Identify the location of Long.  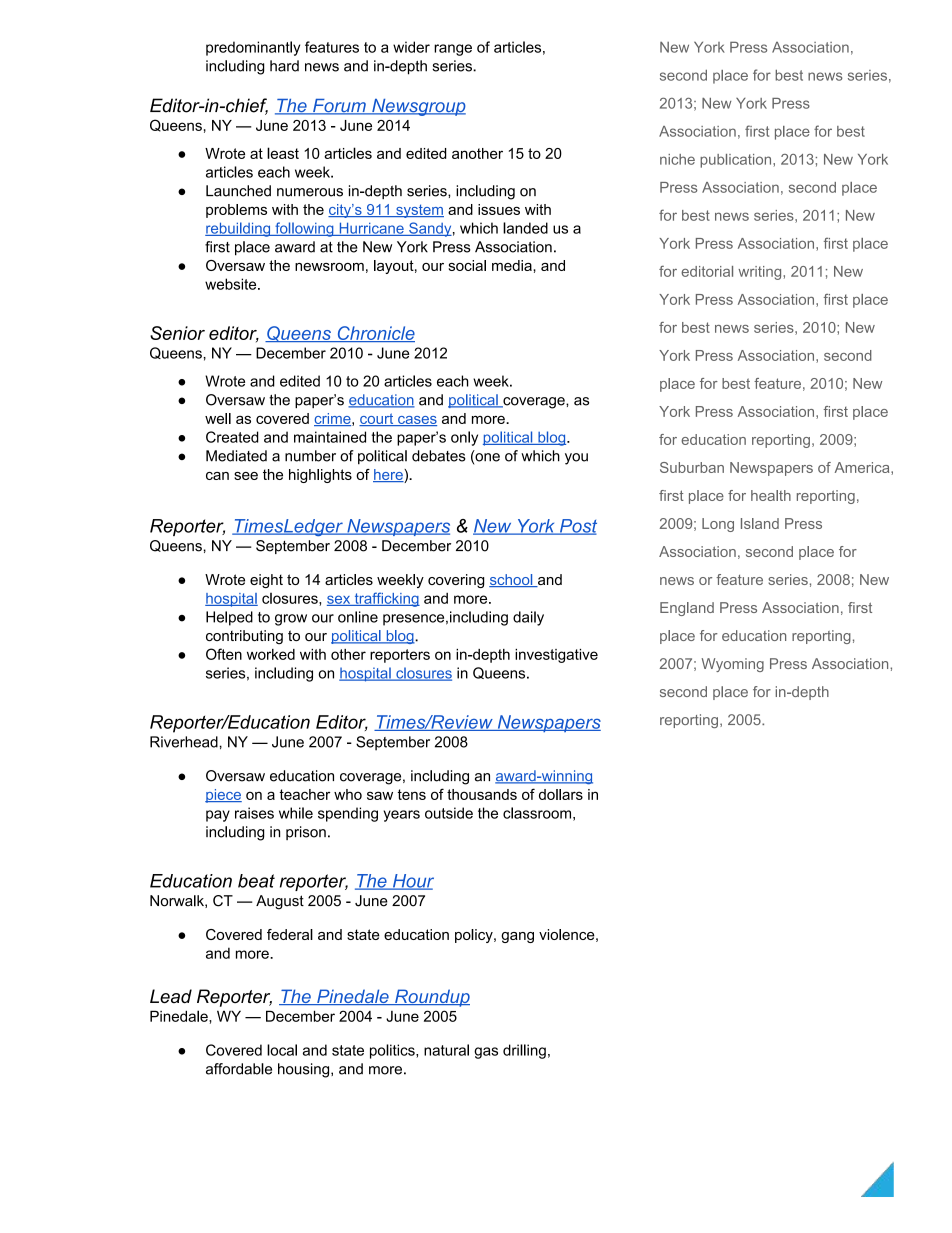
(718, 525).
